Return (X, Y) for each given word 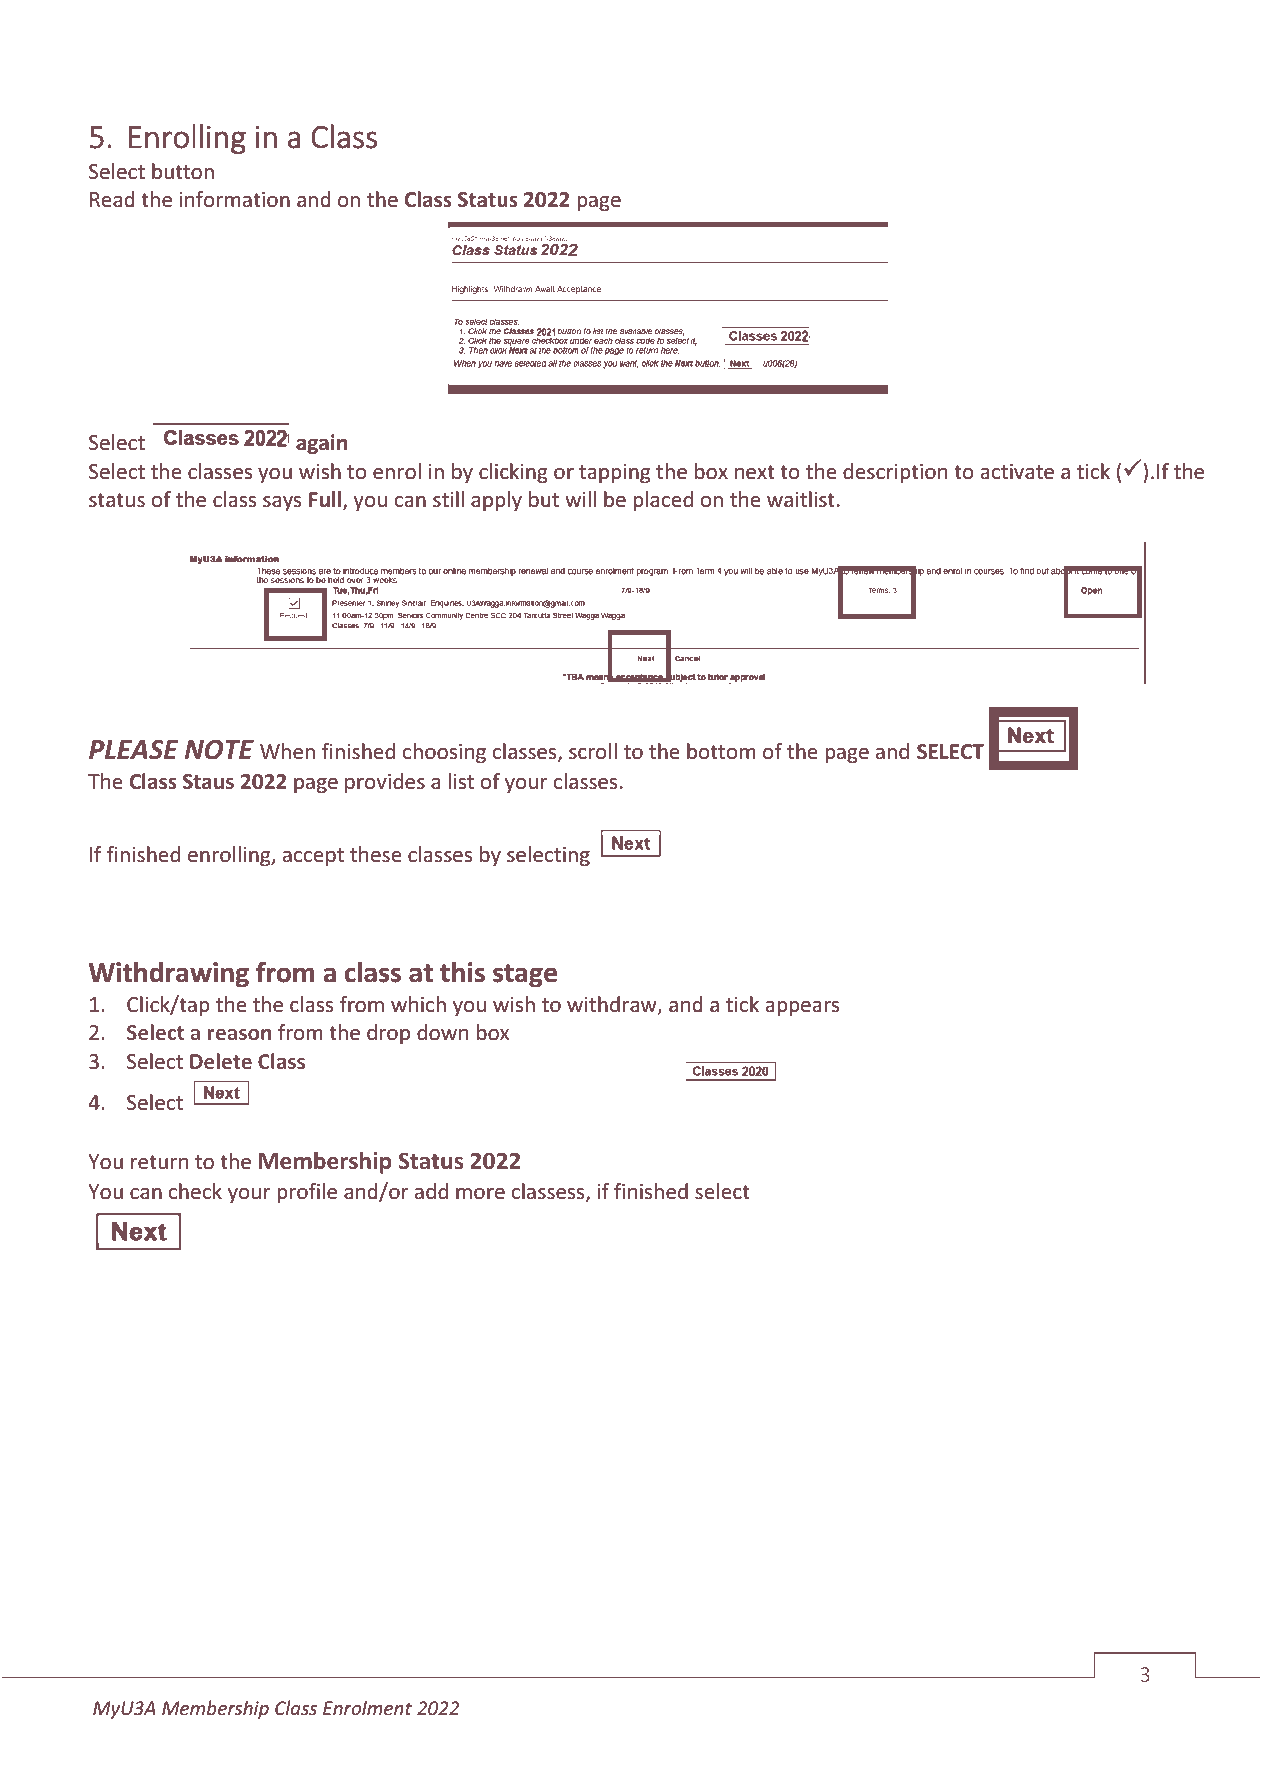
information (235, 199)
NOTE (219, 750)
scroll (593, 751)
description (895, 473)
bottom (721, 751)
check (195, 1191)
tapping (614, 473)
